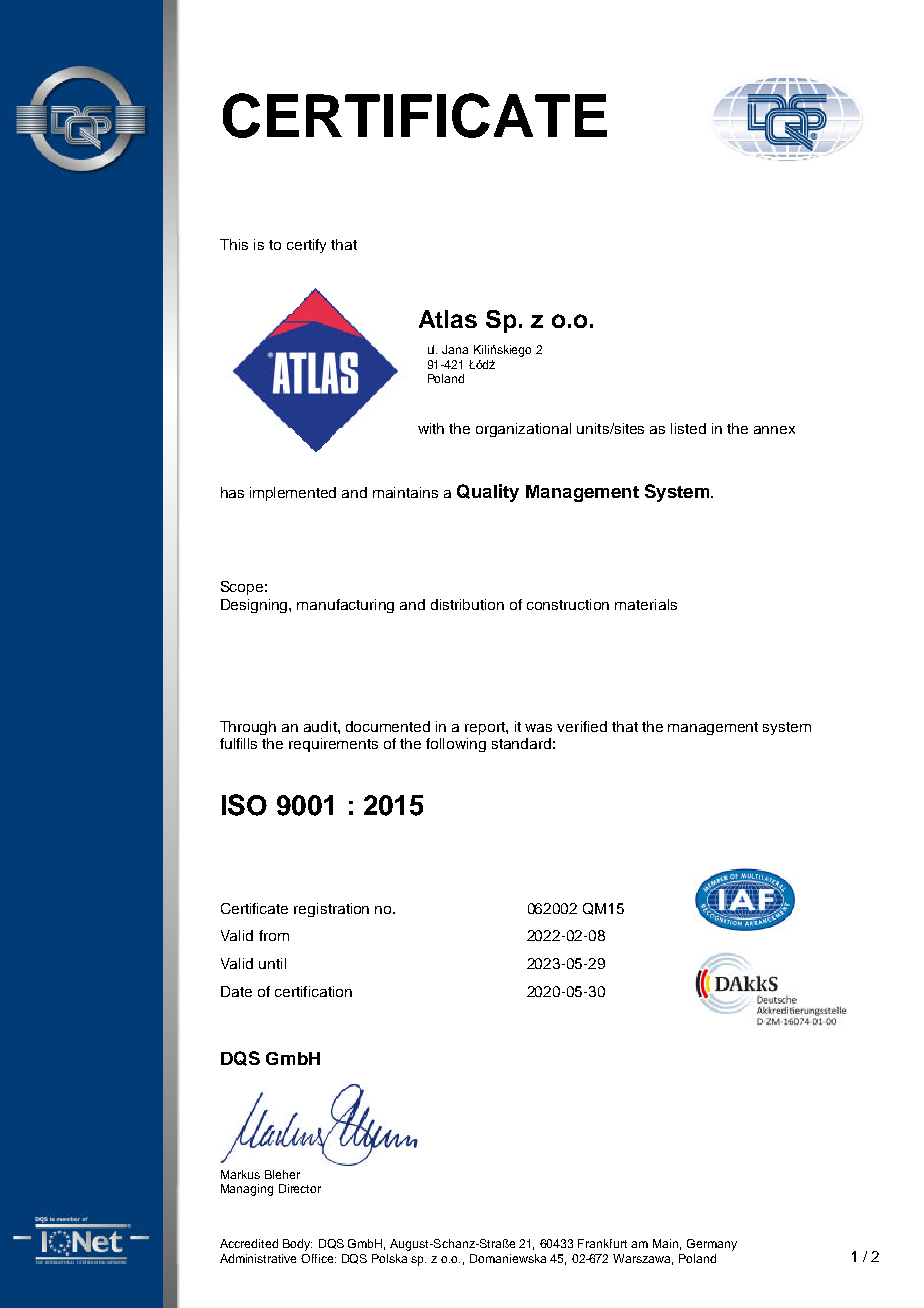 The image size is (924, 1308). Describe the element at coordinates (448, 319) in the image. I see `Atlas` at that location.
